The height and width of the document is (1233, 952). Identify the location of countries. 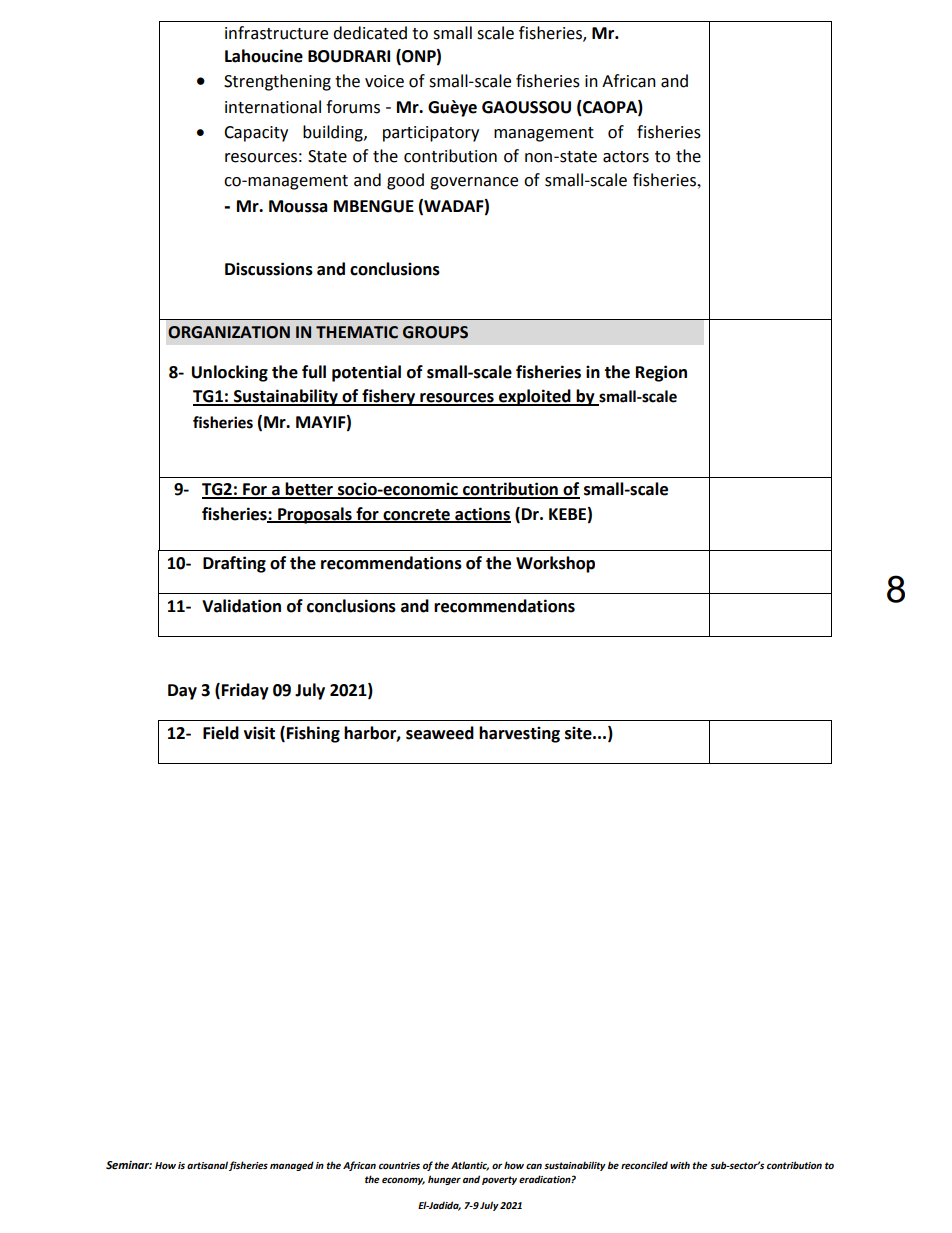
(399, 1165).
